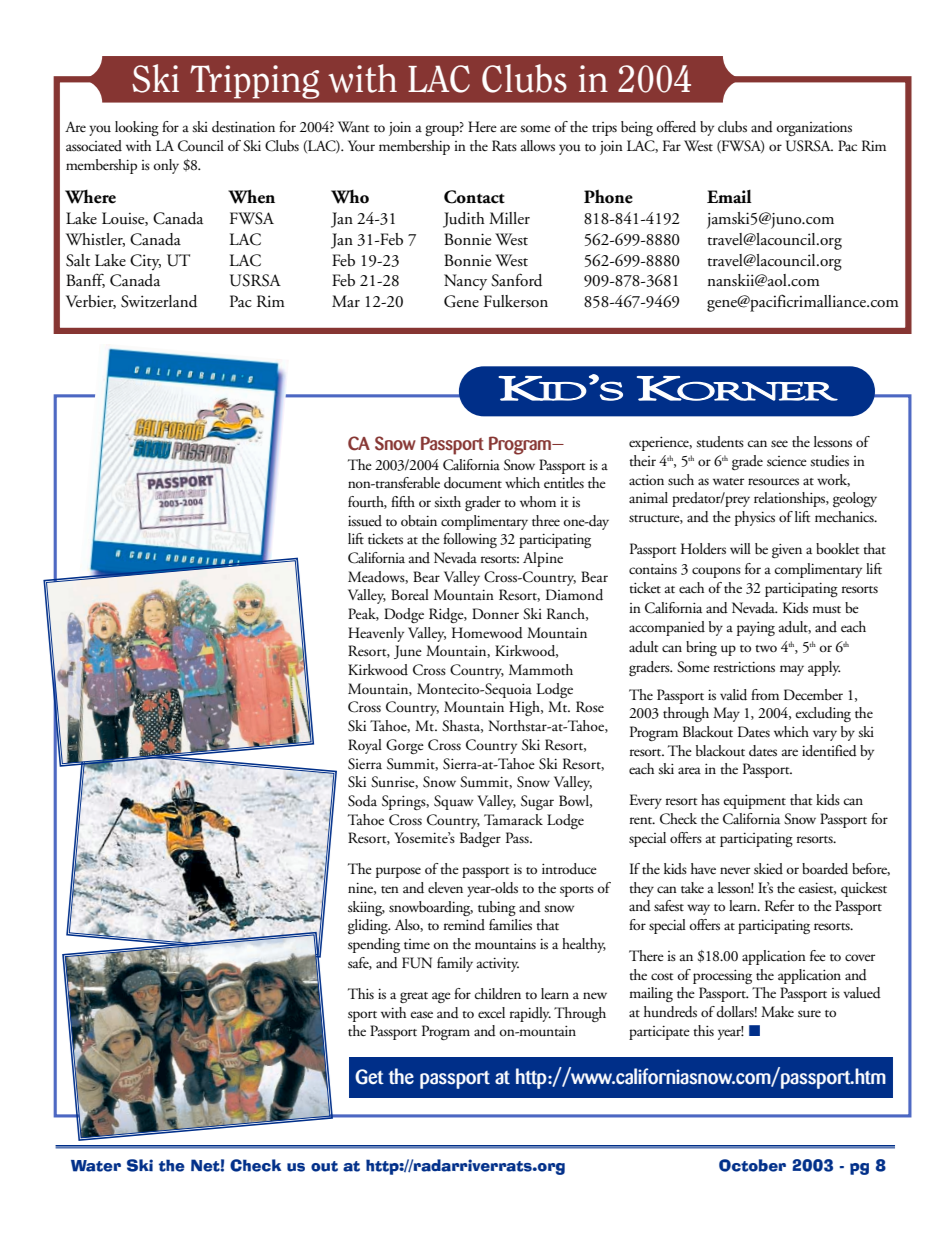 The height and width of the screenshot is (1233, 952). Describe the element at coordinates (755, 518) in the screenshot. I see `physics` at that location.
